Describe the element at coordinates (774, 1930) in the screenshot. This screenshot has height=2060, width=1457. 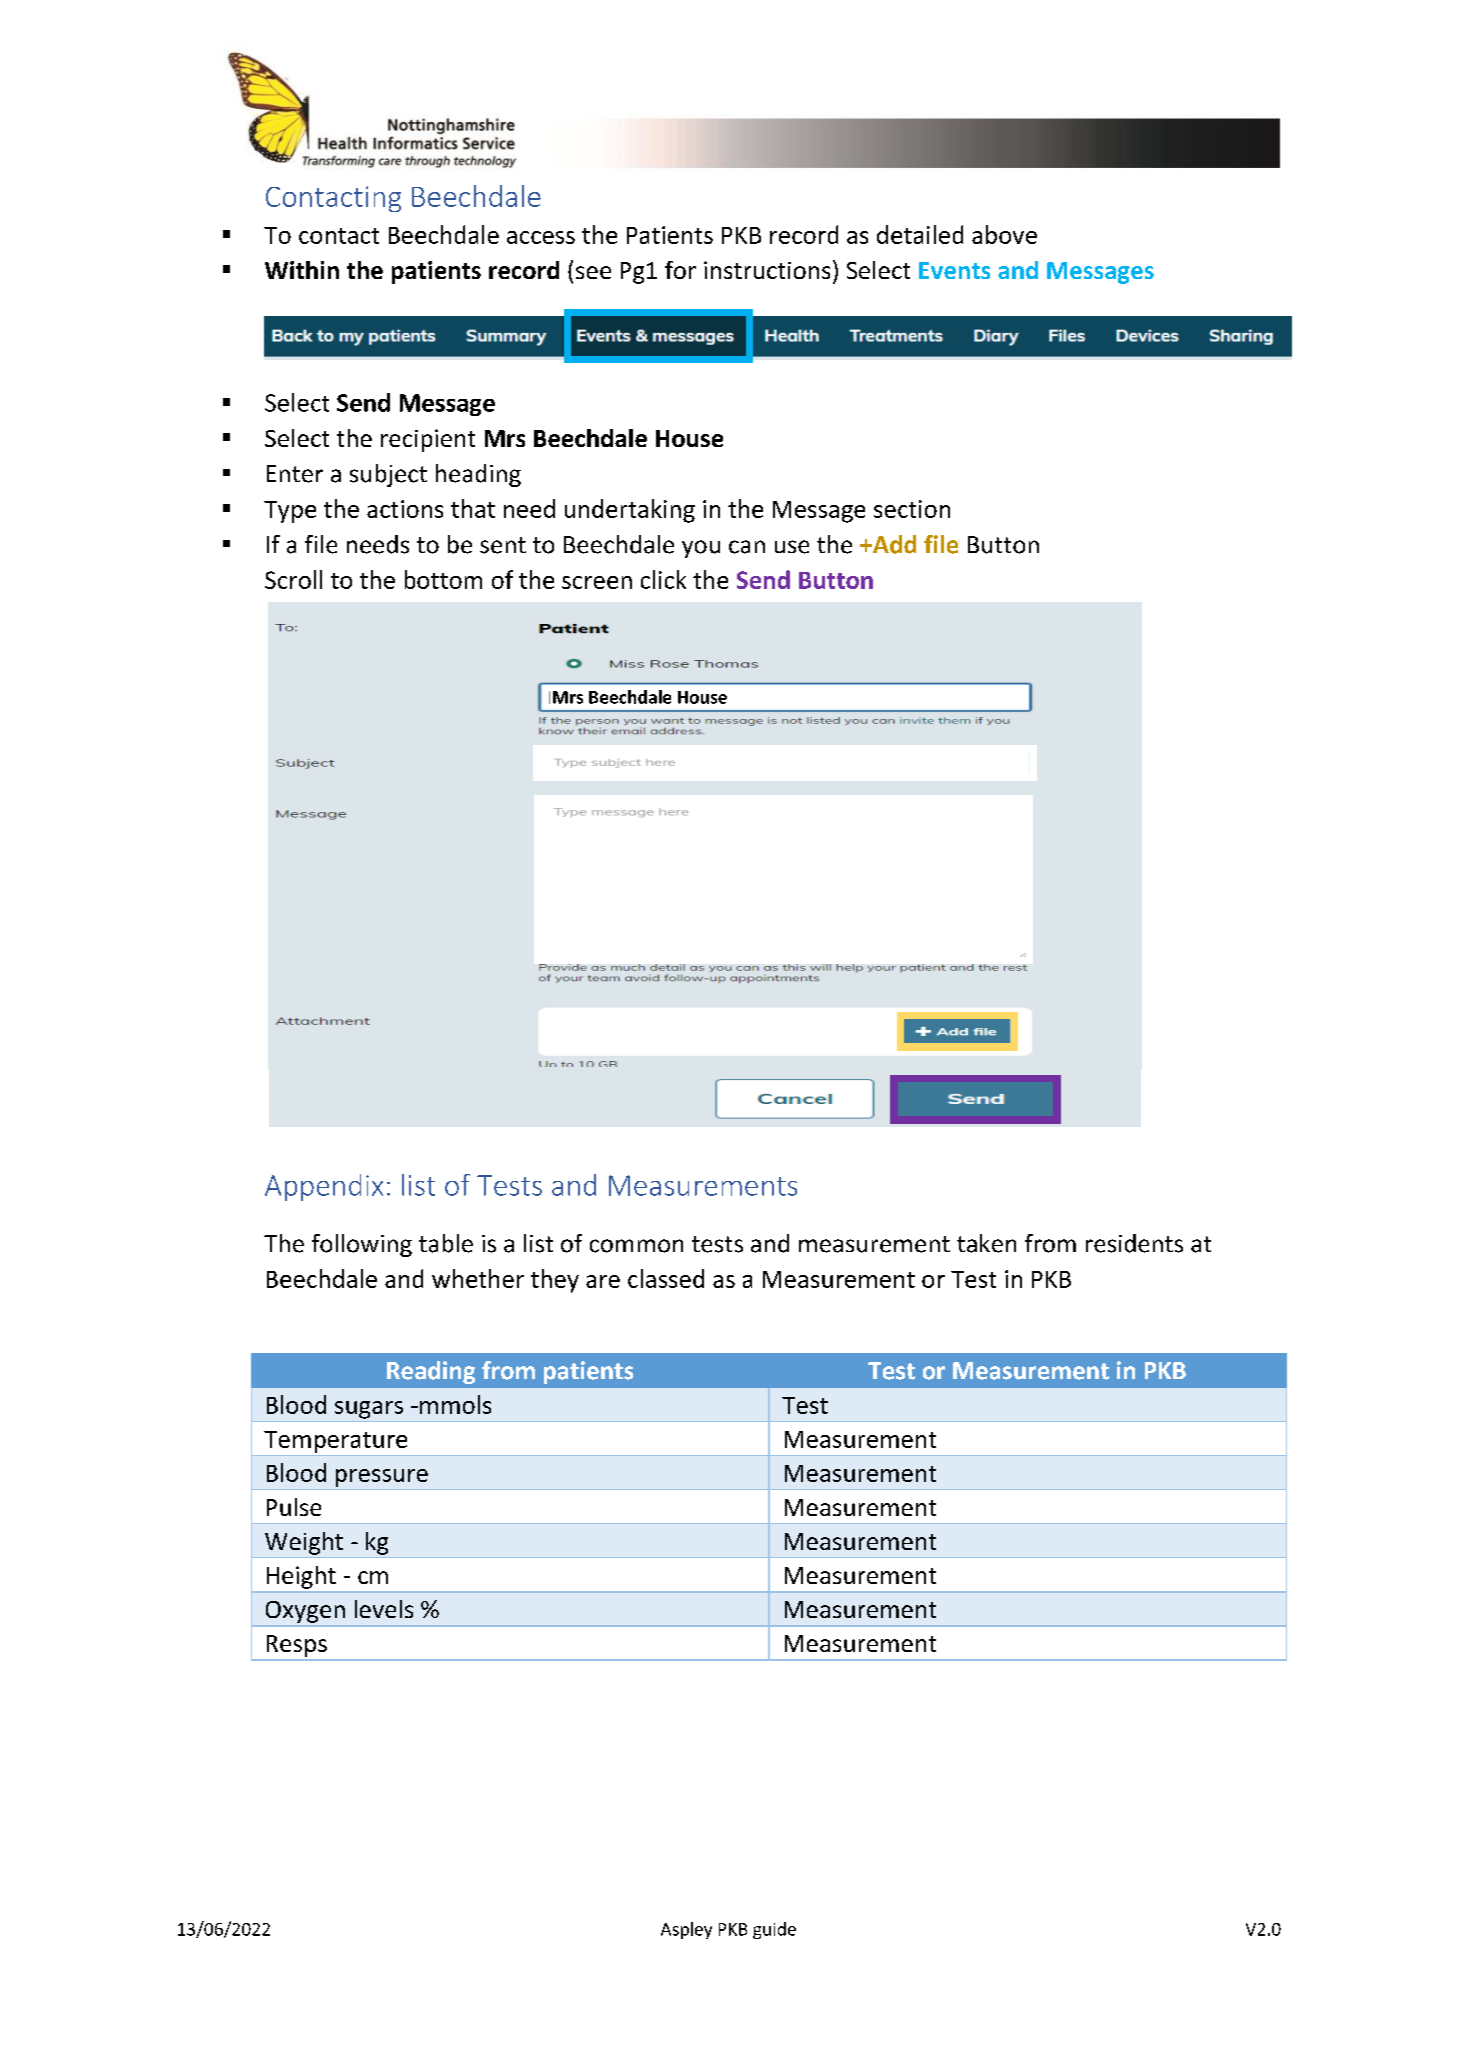
I see `guide` at that location.
